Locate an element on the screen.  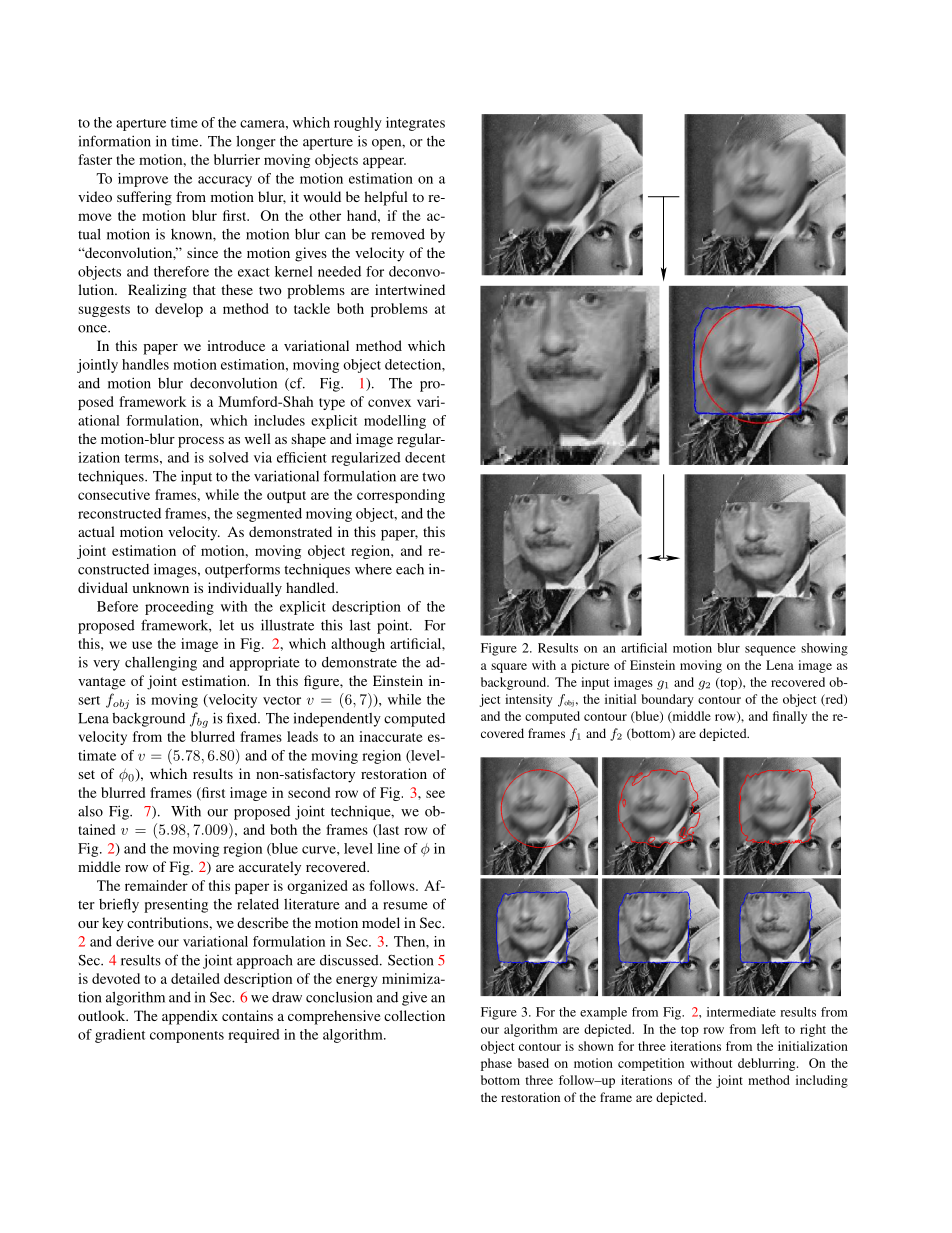
improve is located at coordinates (143, 180).
